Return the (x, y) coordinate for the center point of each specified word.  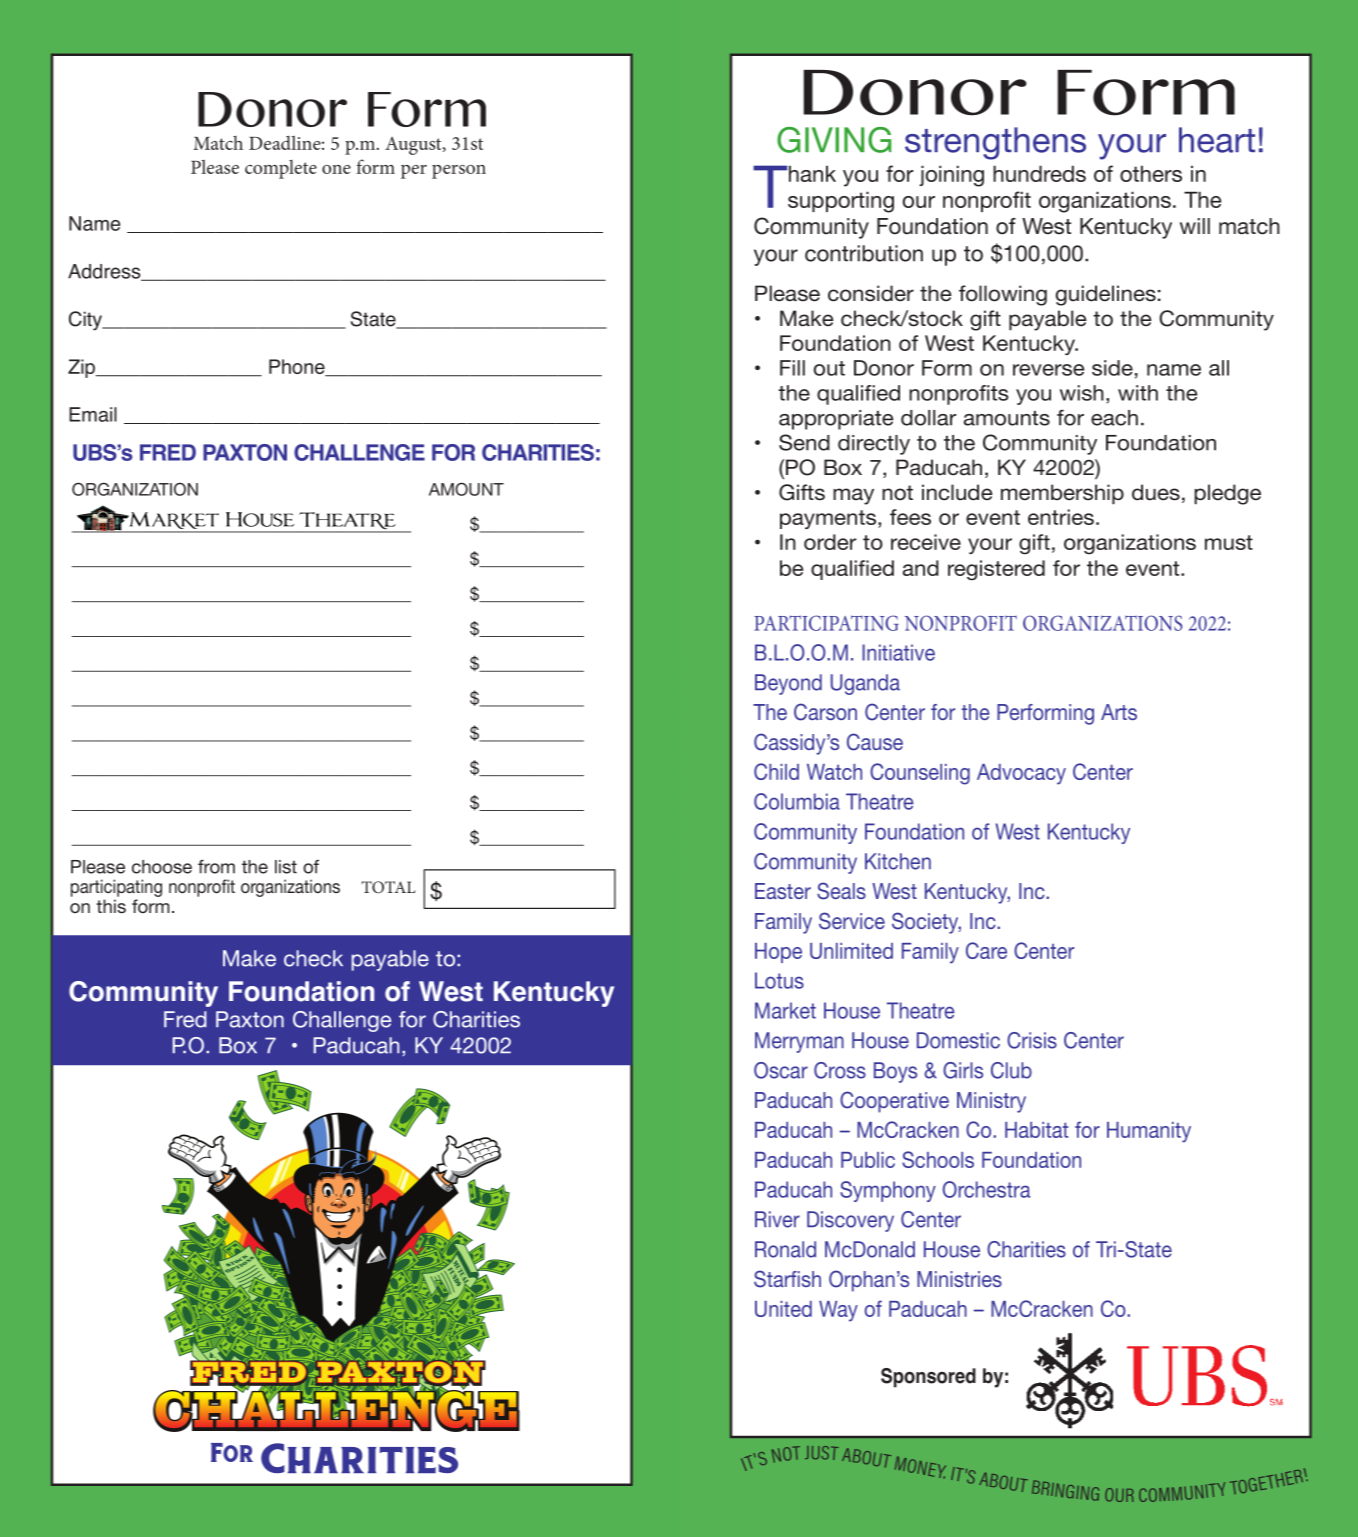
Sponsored (928, 1378)
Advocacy (1021, 774)
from (216, 867)
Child (776, 771)
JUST (822, 1453)
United (783, 1309)
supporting (841, 202)
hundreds (1039, 173)
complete (281, 169)
